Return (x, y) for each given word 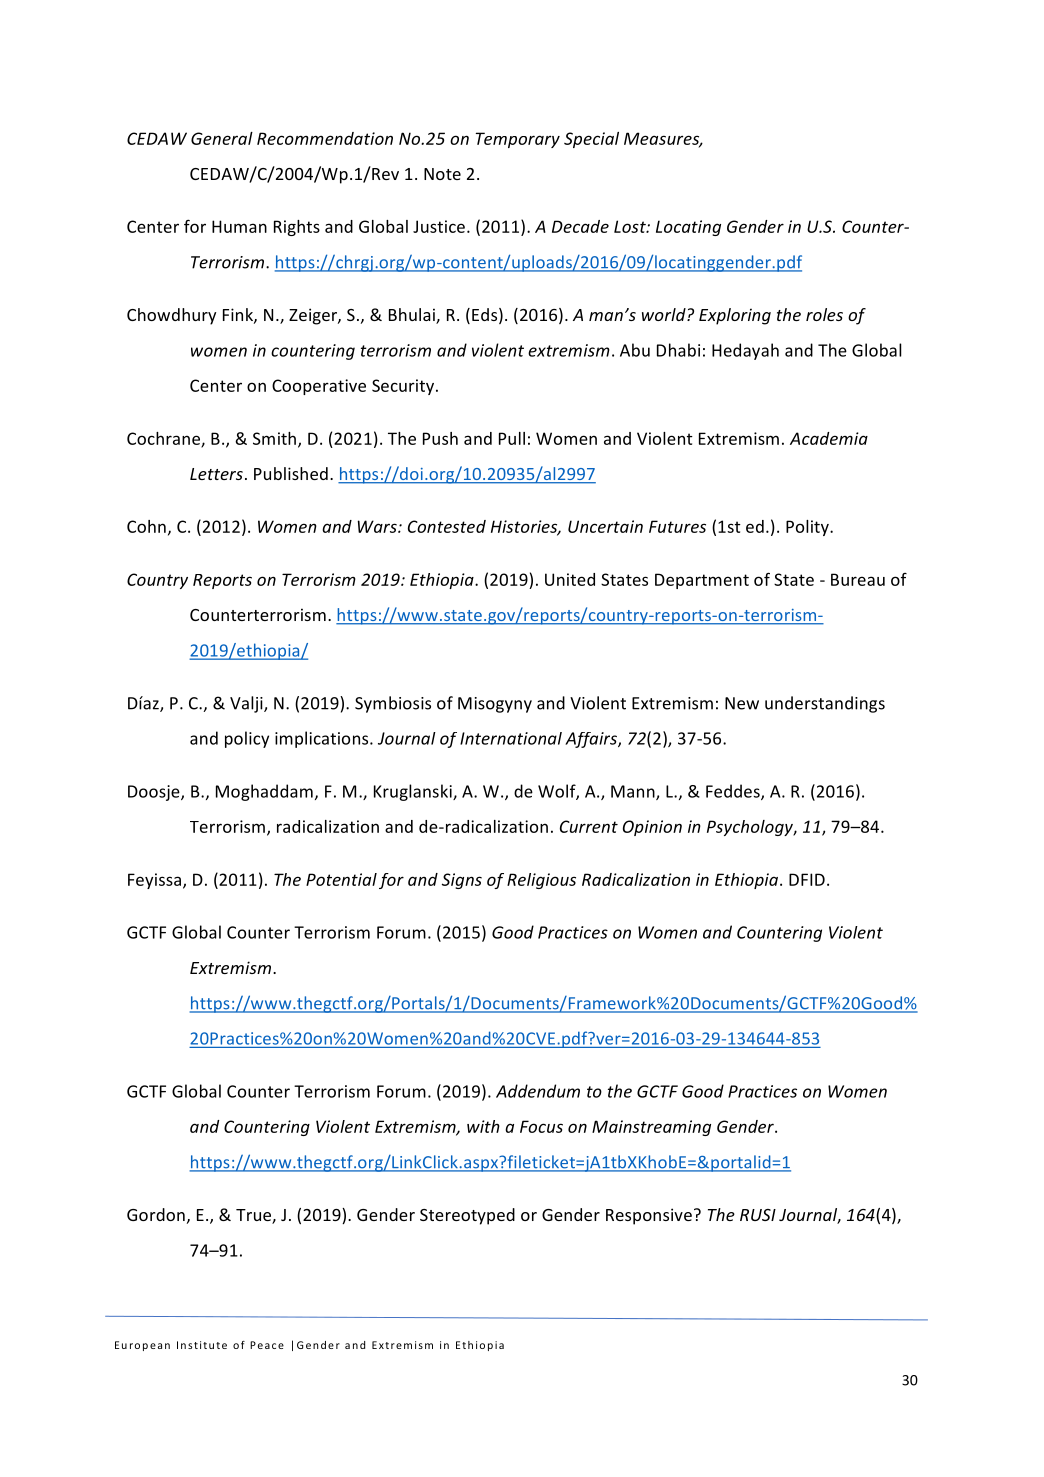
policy (247, 739)
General (222, 138)
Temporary (518, 140)
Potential (341, 879)
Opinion (652, 828)
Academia (829, 438)
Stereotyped (467, 1216)
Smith (276, 439)
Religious (541, 881)
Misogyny (495, 705)
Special (591, 140)
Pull (512, 438)
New (742, 703)
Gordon (156, 1214)
